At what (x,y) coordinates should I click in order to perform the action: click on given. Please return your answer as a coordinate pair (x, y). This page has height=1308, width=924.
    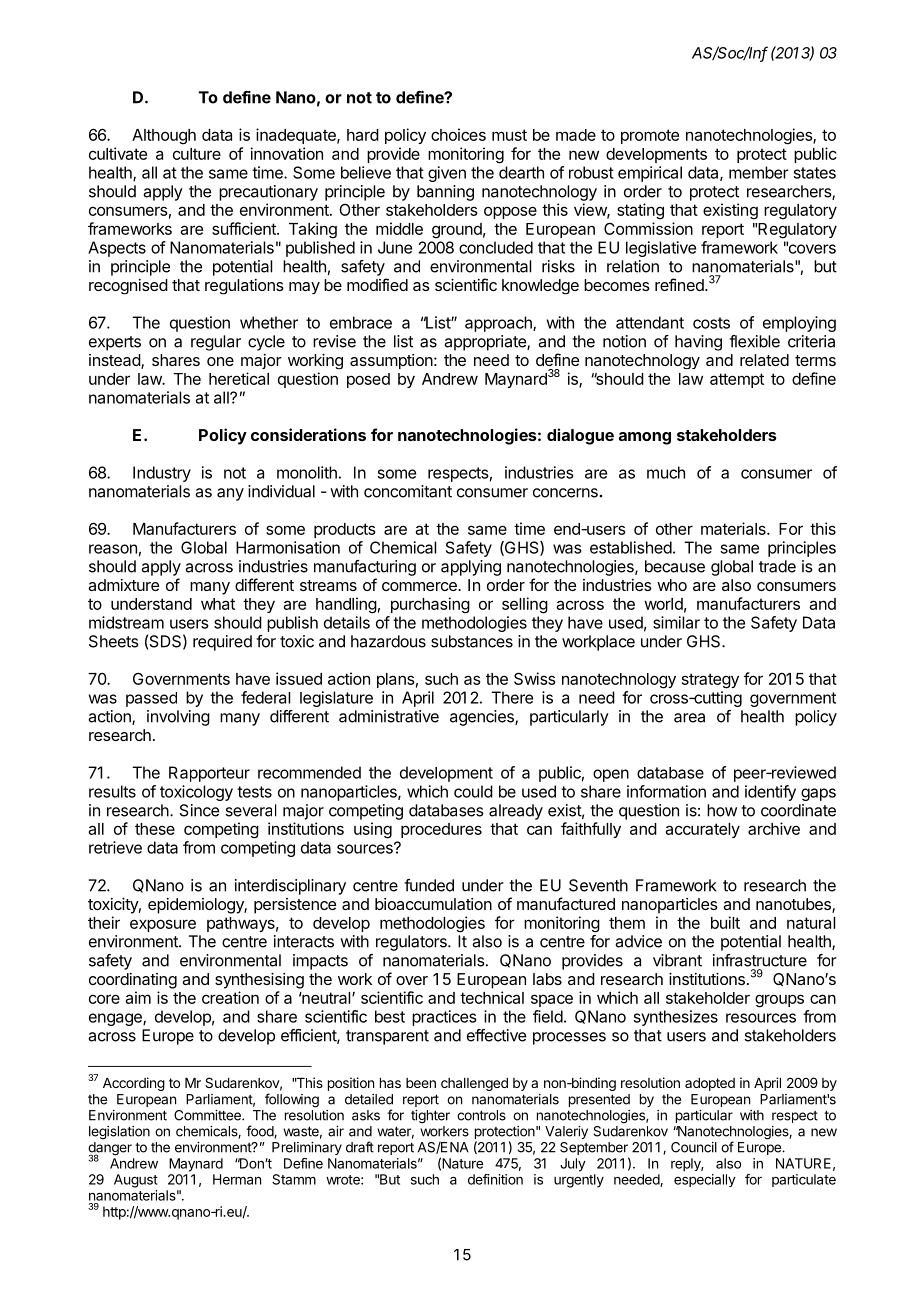
    Looking at the image, I should click on (447, 174).
